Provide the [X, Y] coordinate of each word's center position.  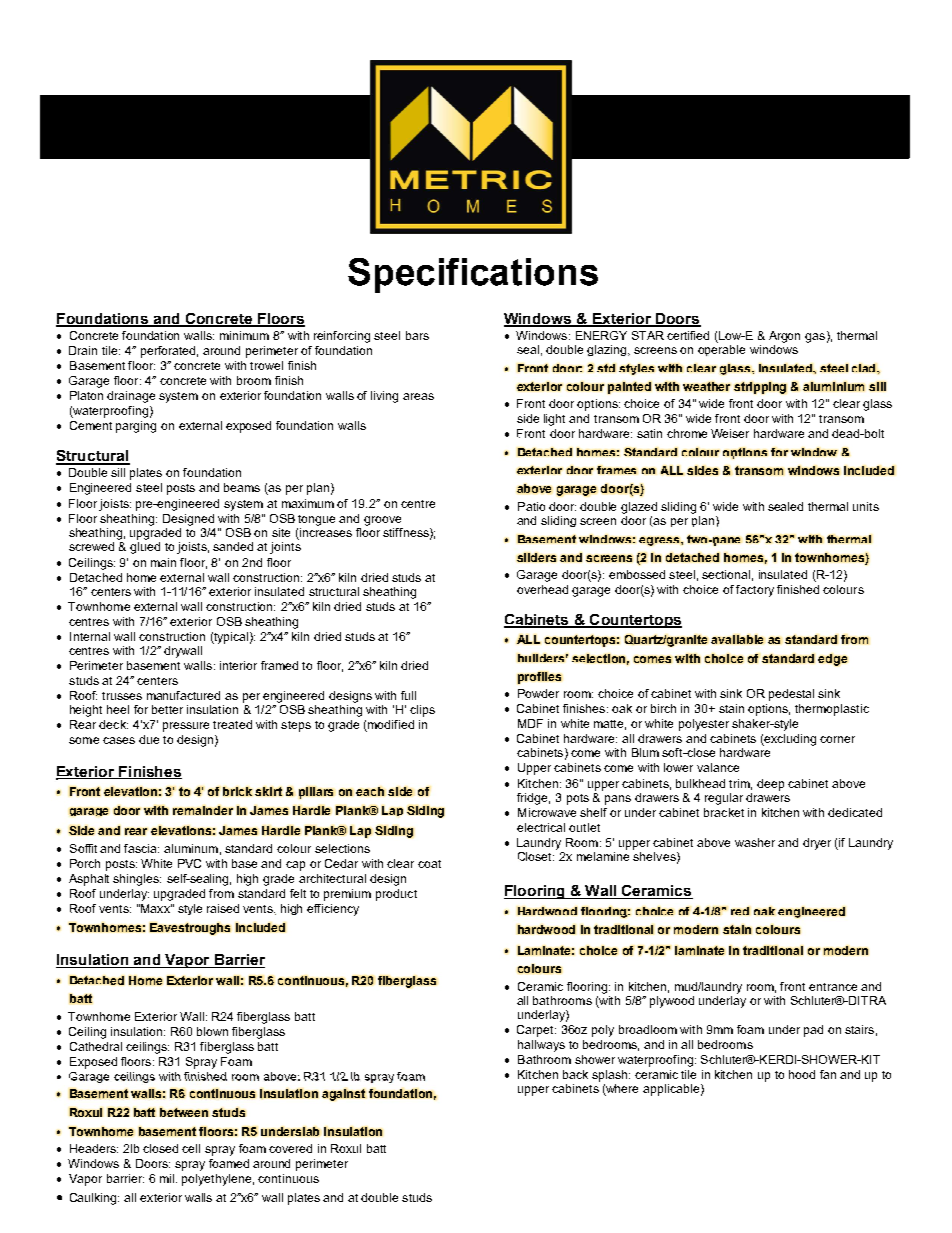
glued [145, 548]
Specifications [473, 275]
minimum [244, 335]
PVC [189, 863]
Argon [784, 337]
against [343, 1095]
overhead [542, 589]
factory [755, 591]
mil [168, 1178]
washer [755, 842]
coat [429, 864]
